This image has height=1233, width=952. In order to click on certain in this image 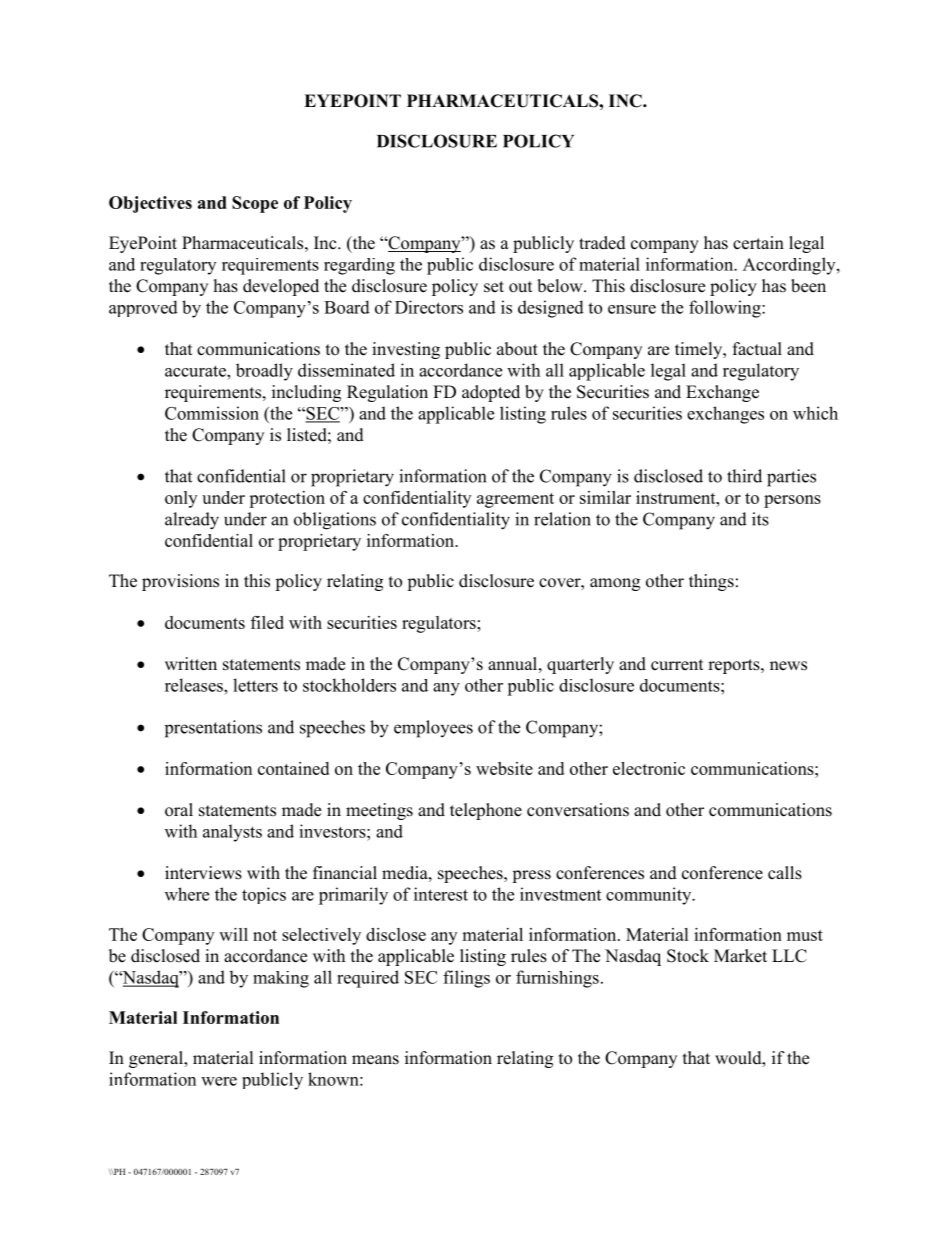, I will do `click(758, 243)`.
